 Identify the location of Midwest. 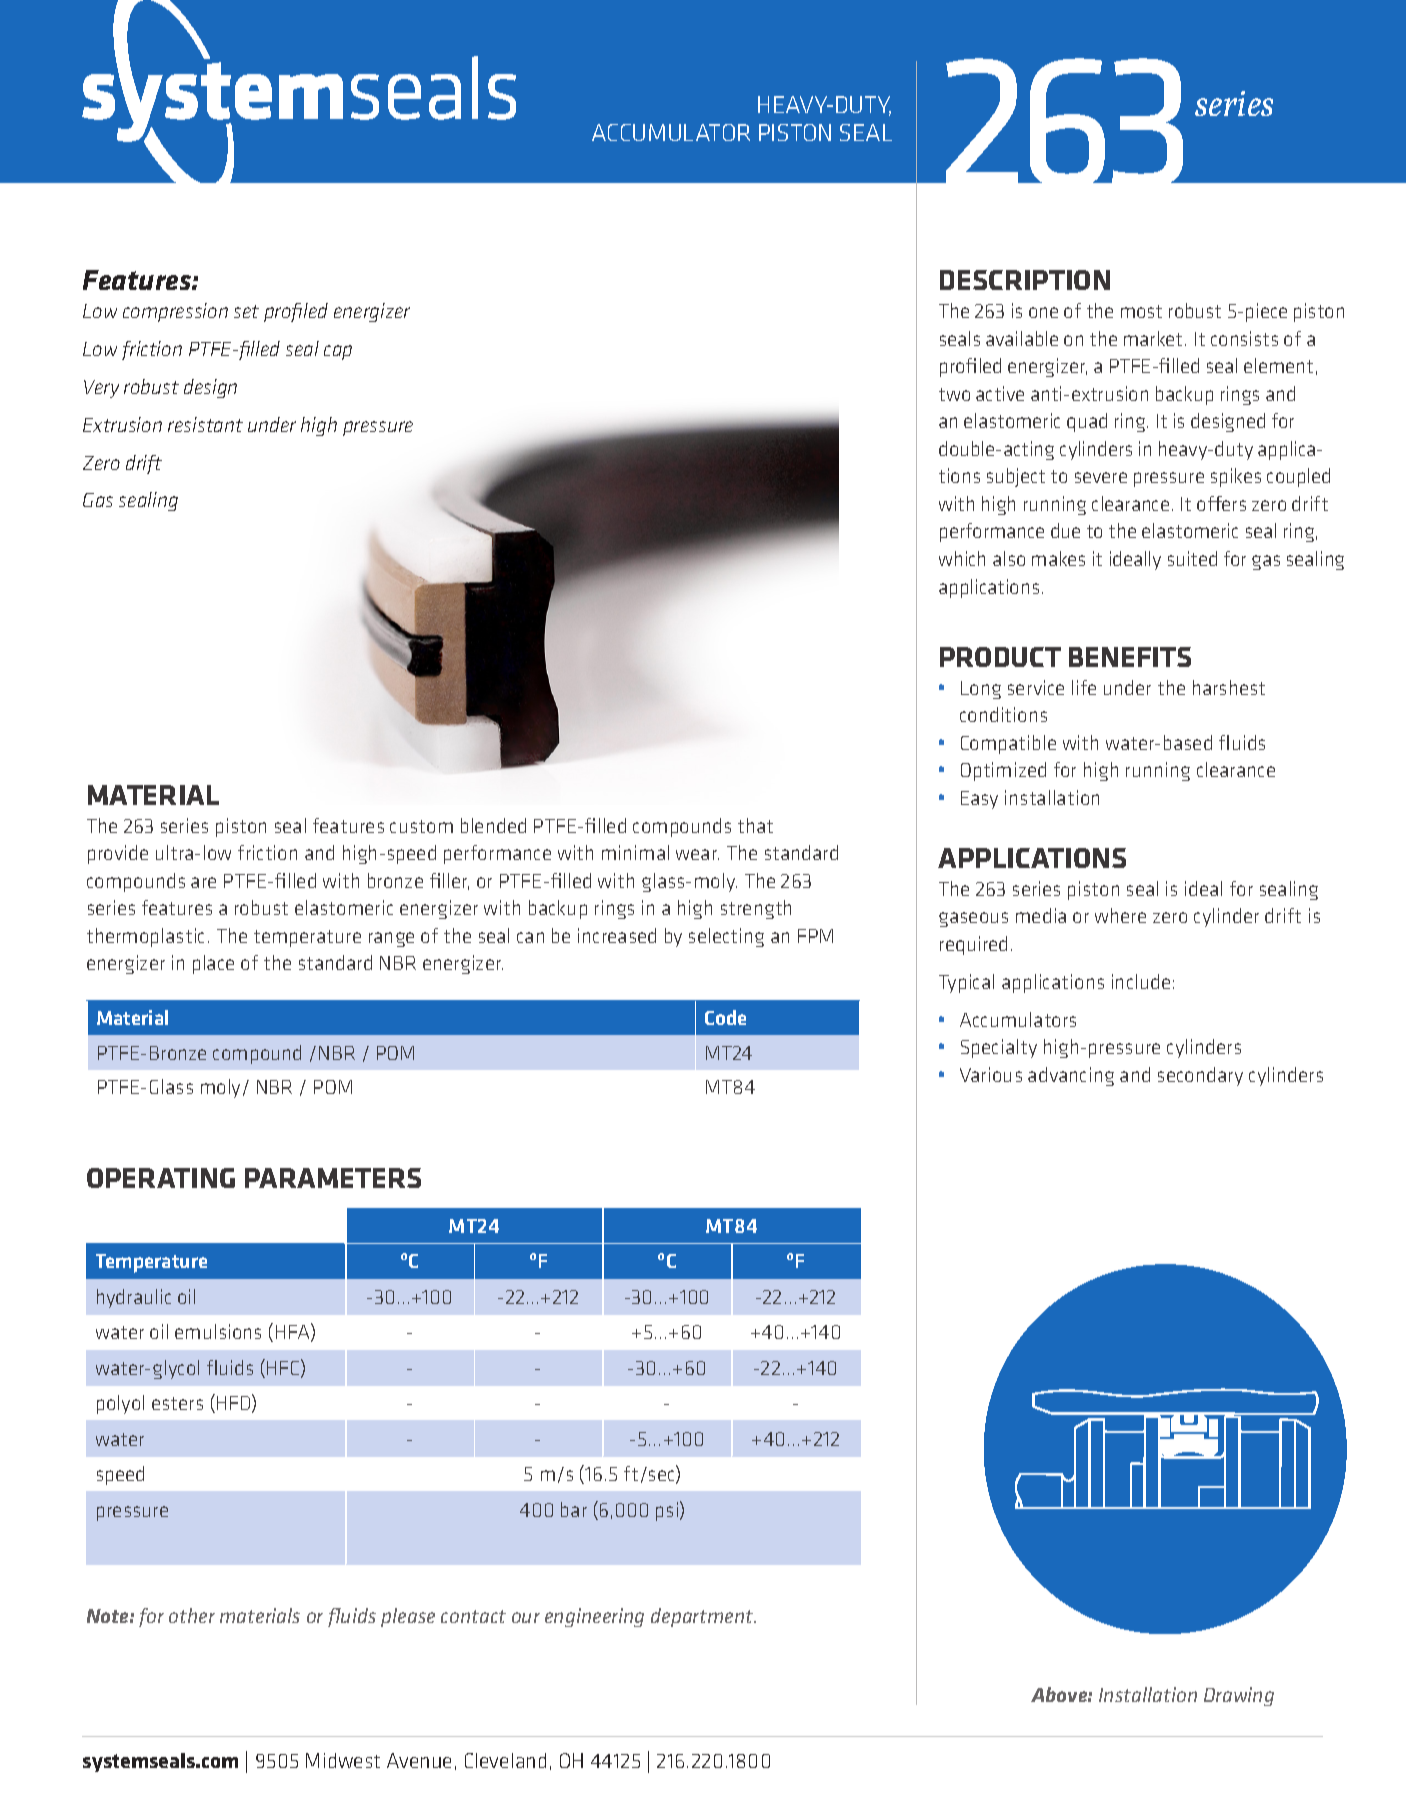
(343, 1760).
